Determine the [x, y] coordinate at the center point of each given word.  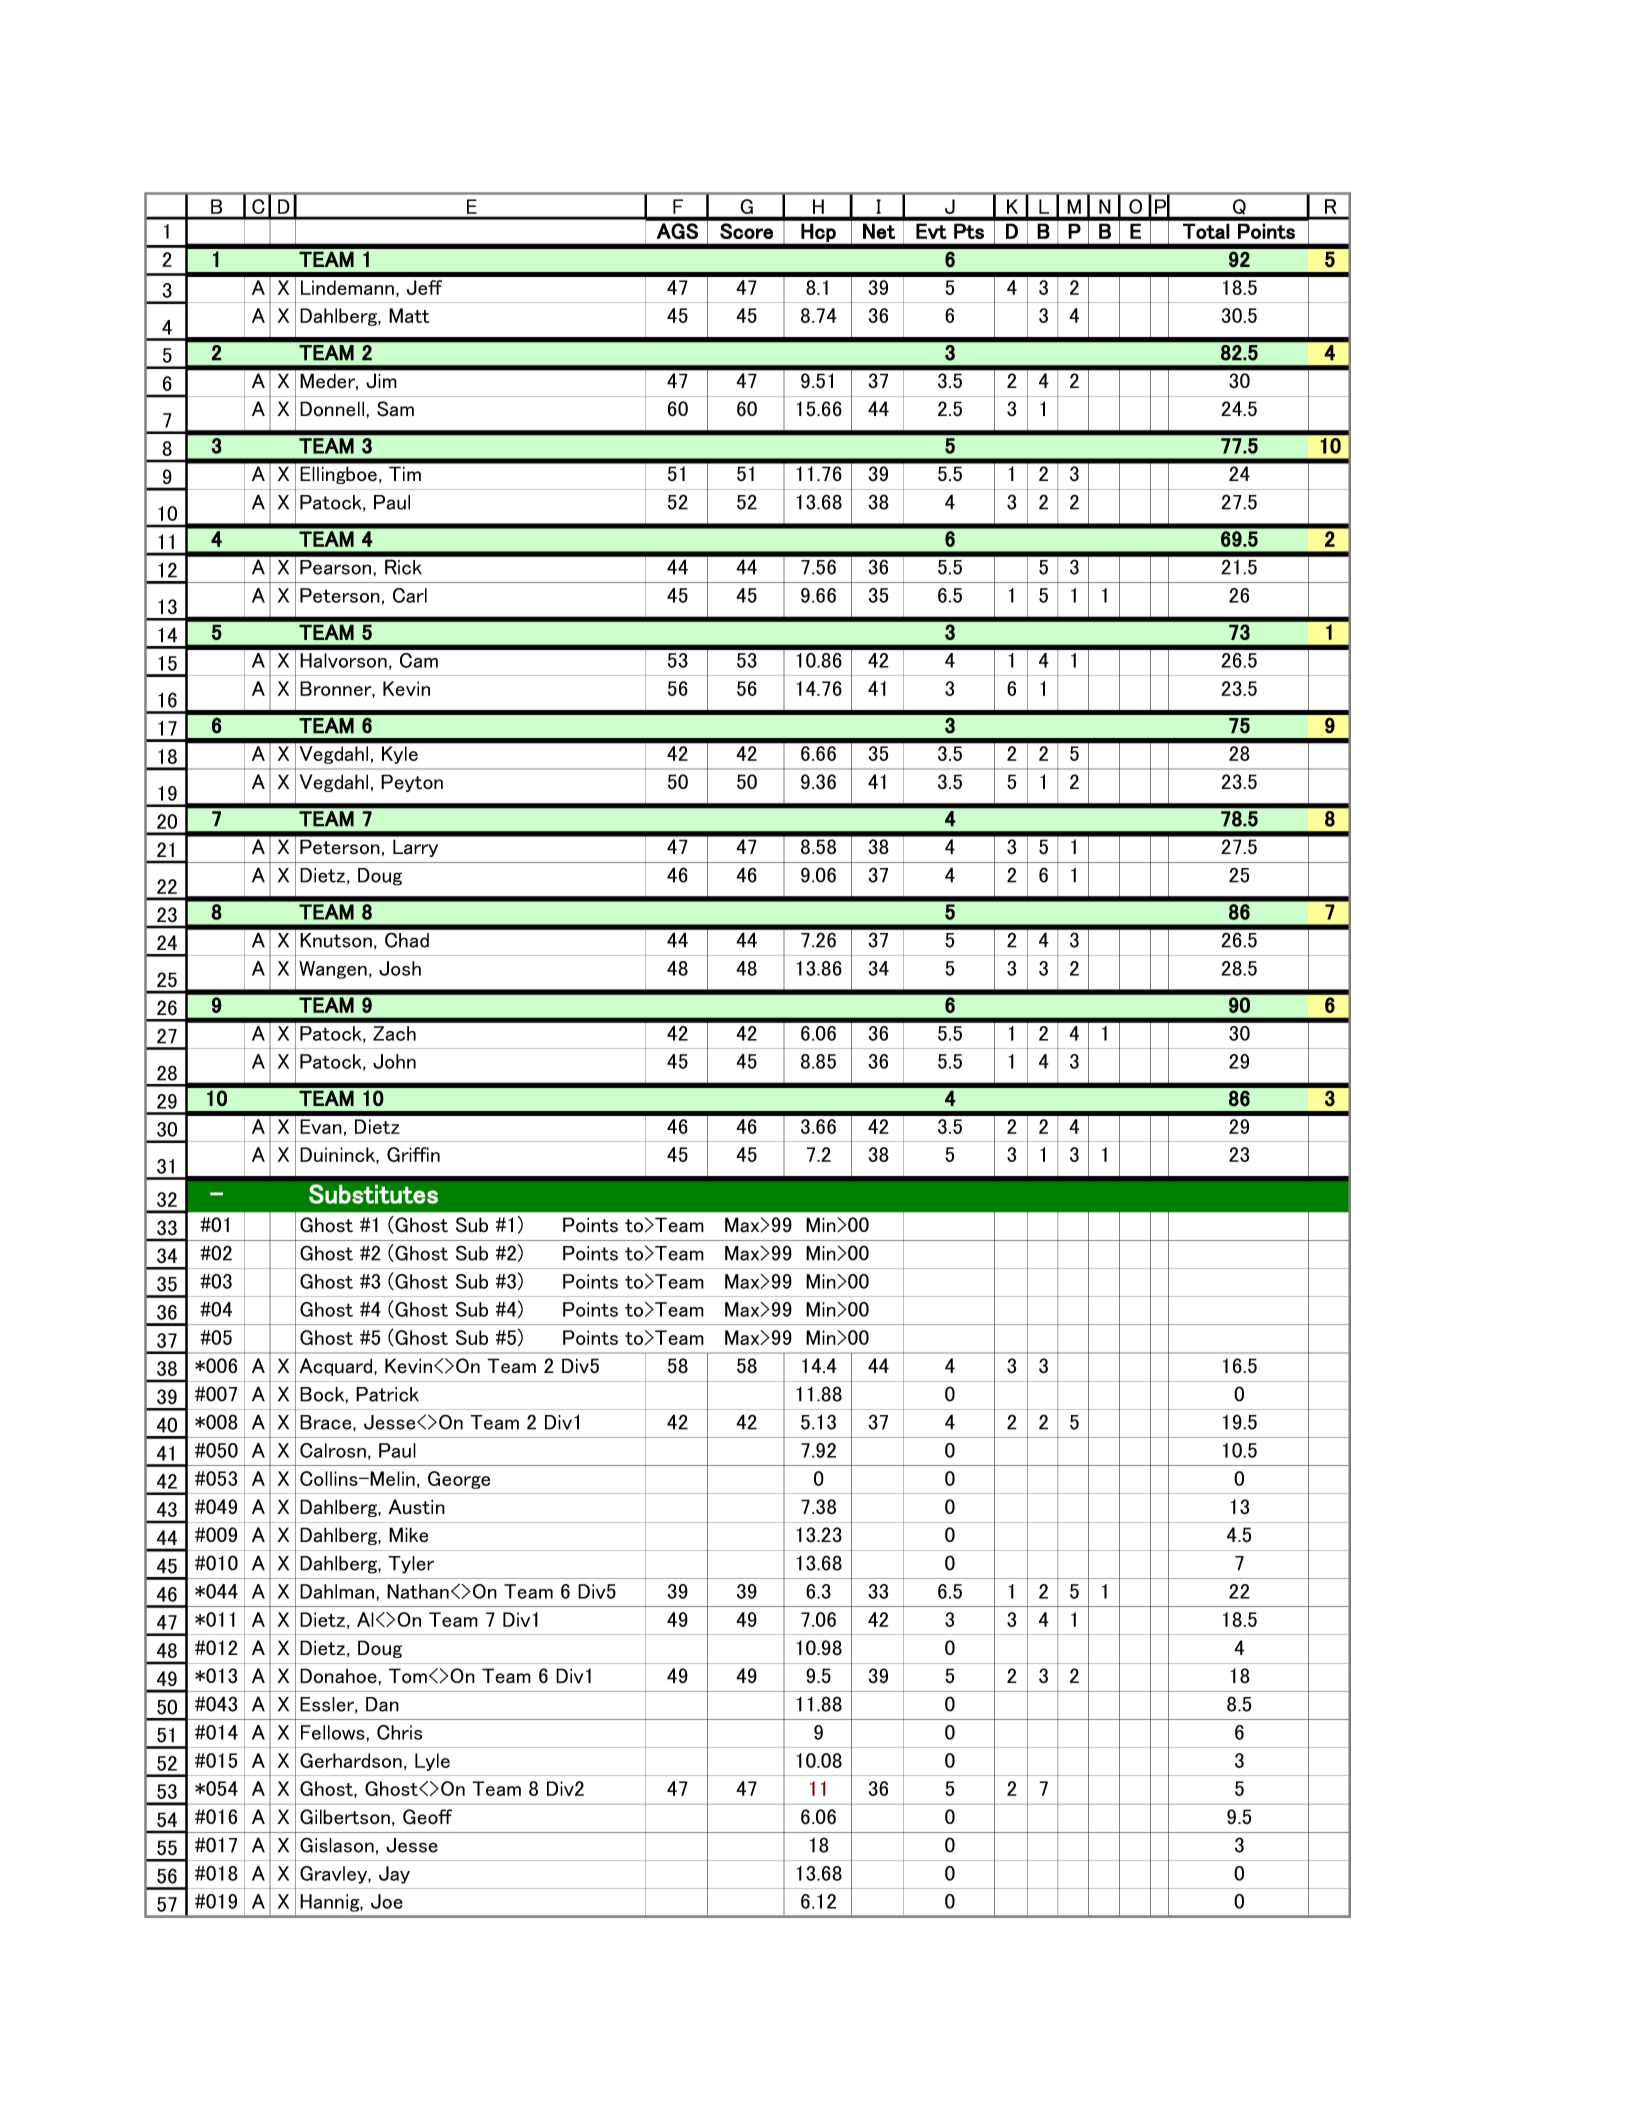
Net [879, 231]
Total [1206, 231]
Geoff [427, 1817]
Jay [394, 1875]
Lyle [432, 1762]
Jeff [424, 287]
